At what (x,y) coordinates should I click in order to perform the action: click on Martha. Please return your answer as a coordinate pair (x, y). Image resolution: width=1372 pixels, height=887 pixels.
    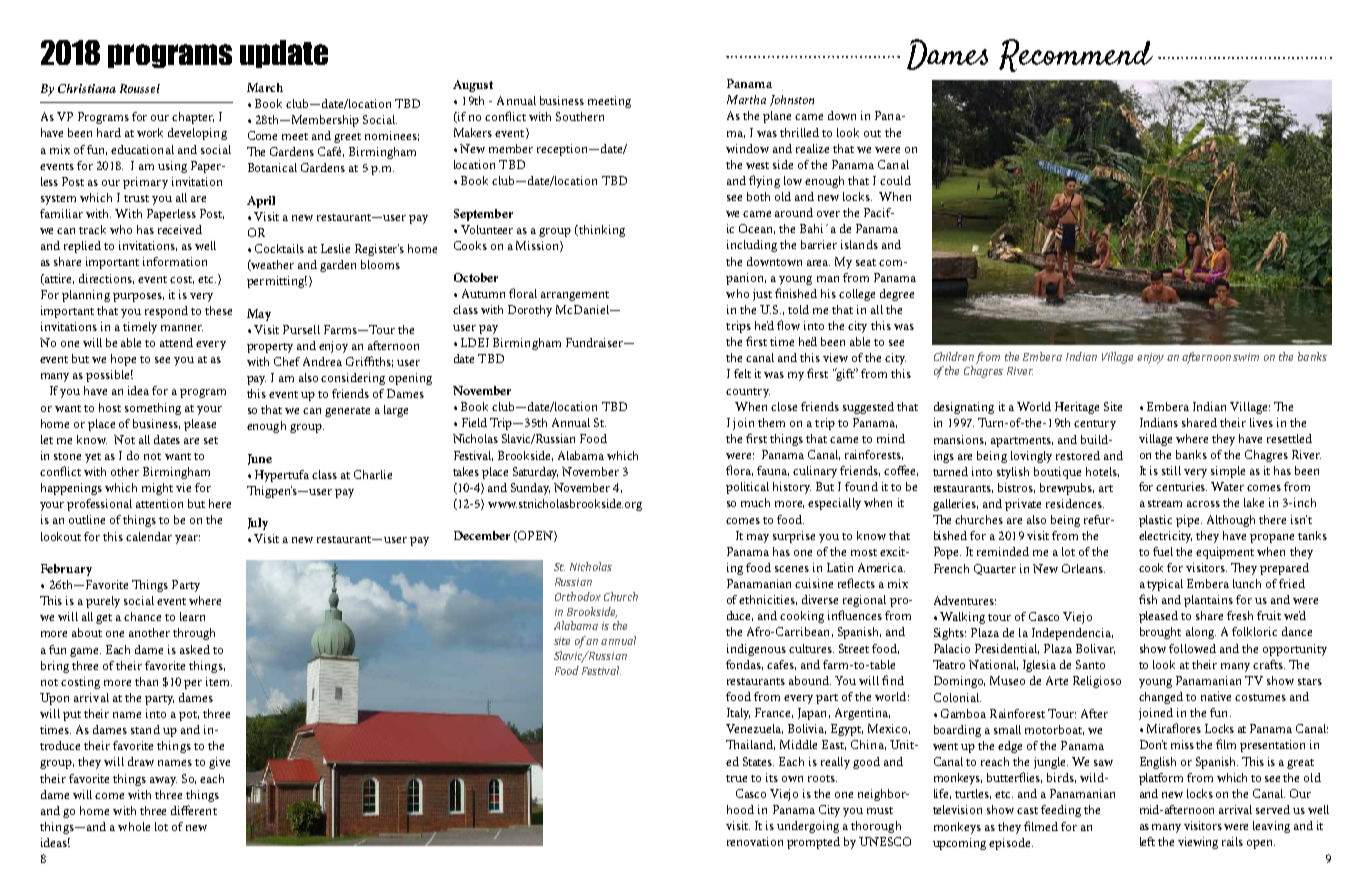
    Looking at the image, I should click on (746, 99).
